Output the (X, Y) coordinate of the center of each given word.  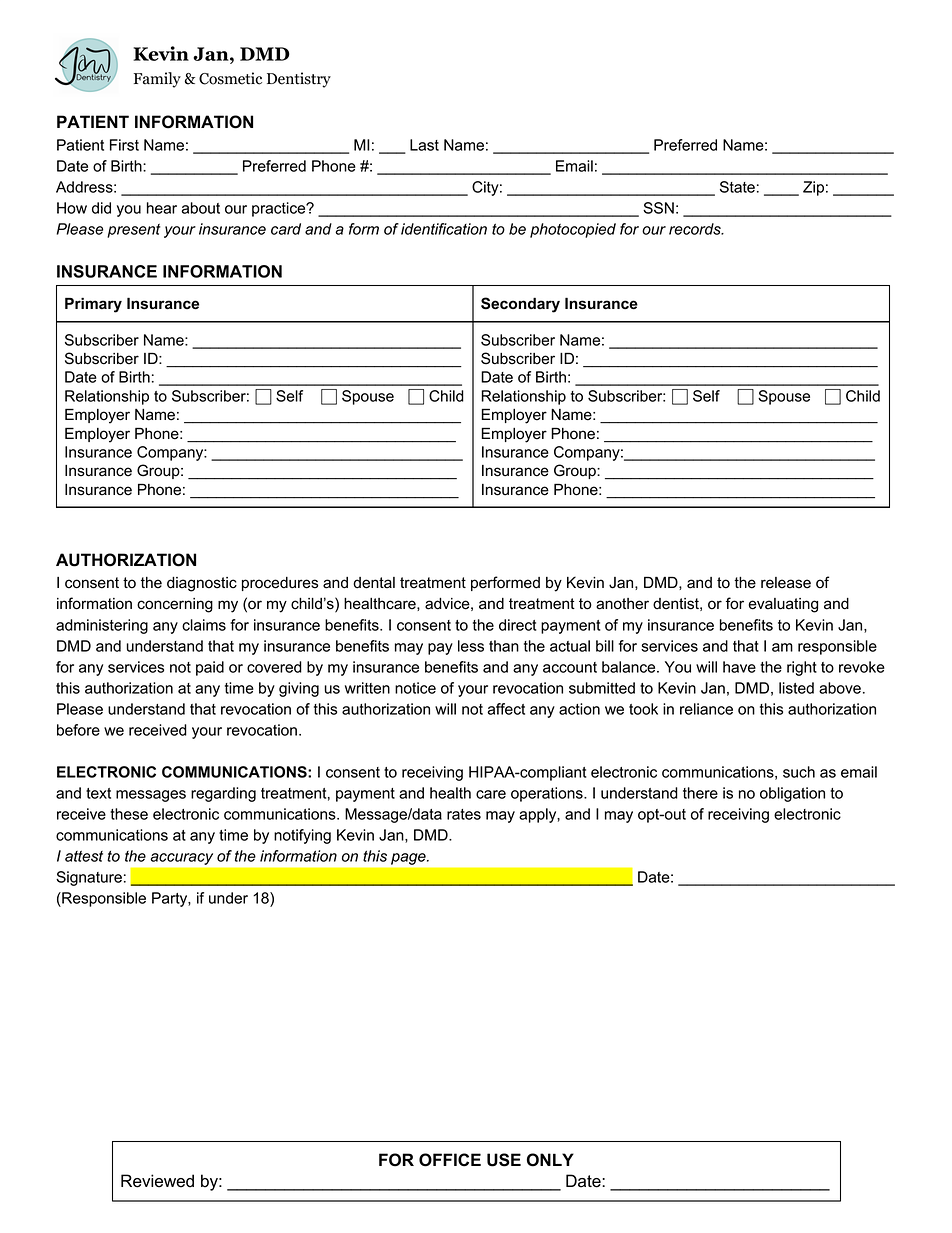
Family (157, 80)
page (409, 859)
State (737, 187)
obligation (792, 794)
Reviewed (157, 1181)
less (471, 646)
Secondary (520, 305)
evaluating (783, 605)
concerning (175, 605)
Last (424, 145)
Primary (93, 305)
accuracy (182, 859)
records (696, 229)
